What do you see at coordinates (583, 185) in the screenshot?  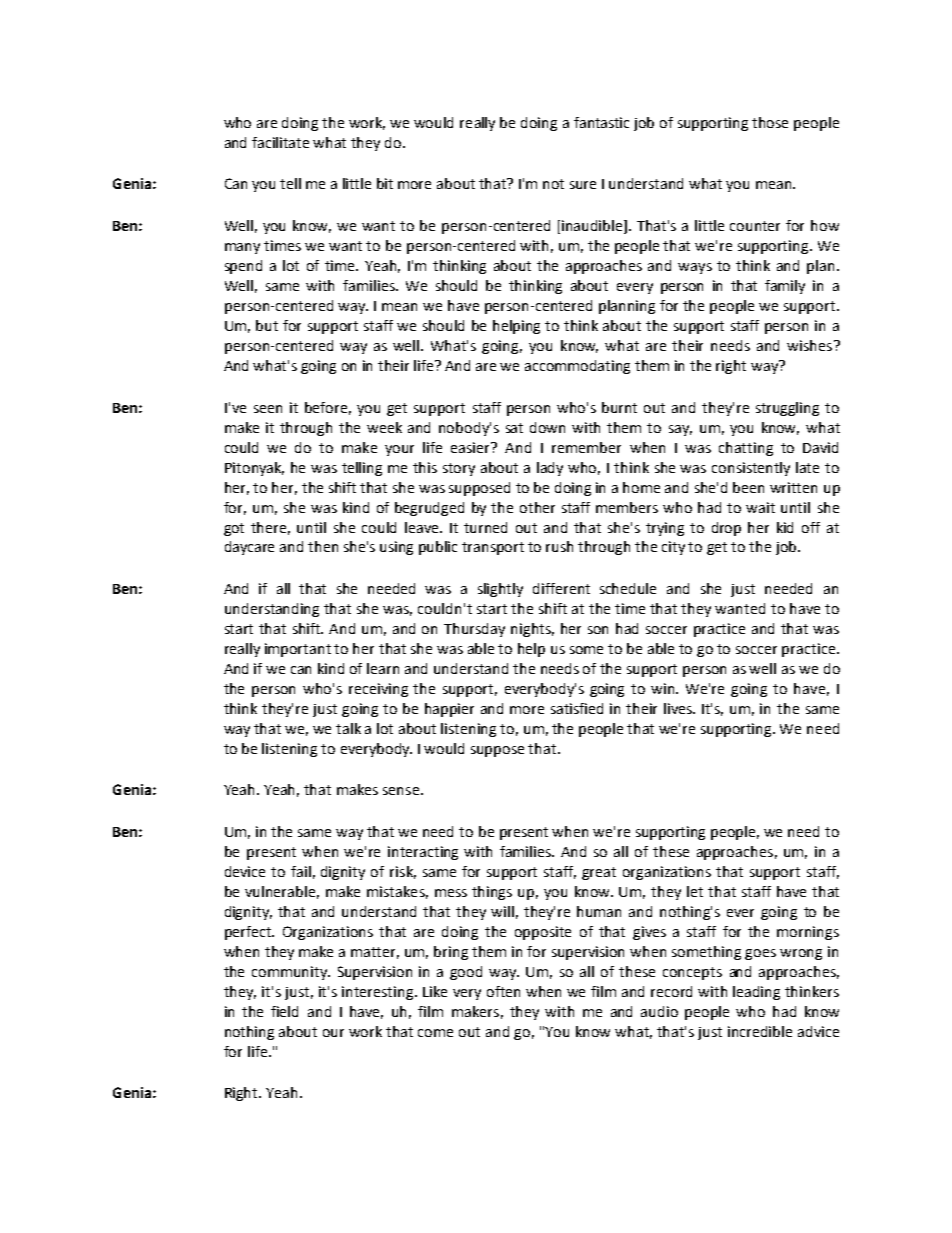 I see `sure` at bounding box center [583, 185].
